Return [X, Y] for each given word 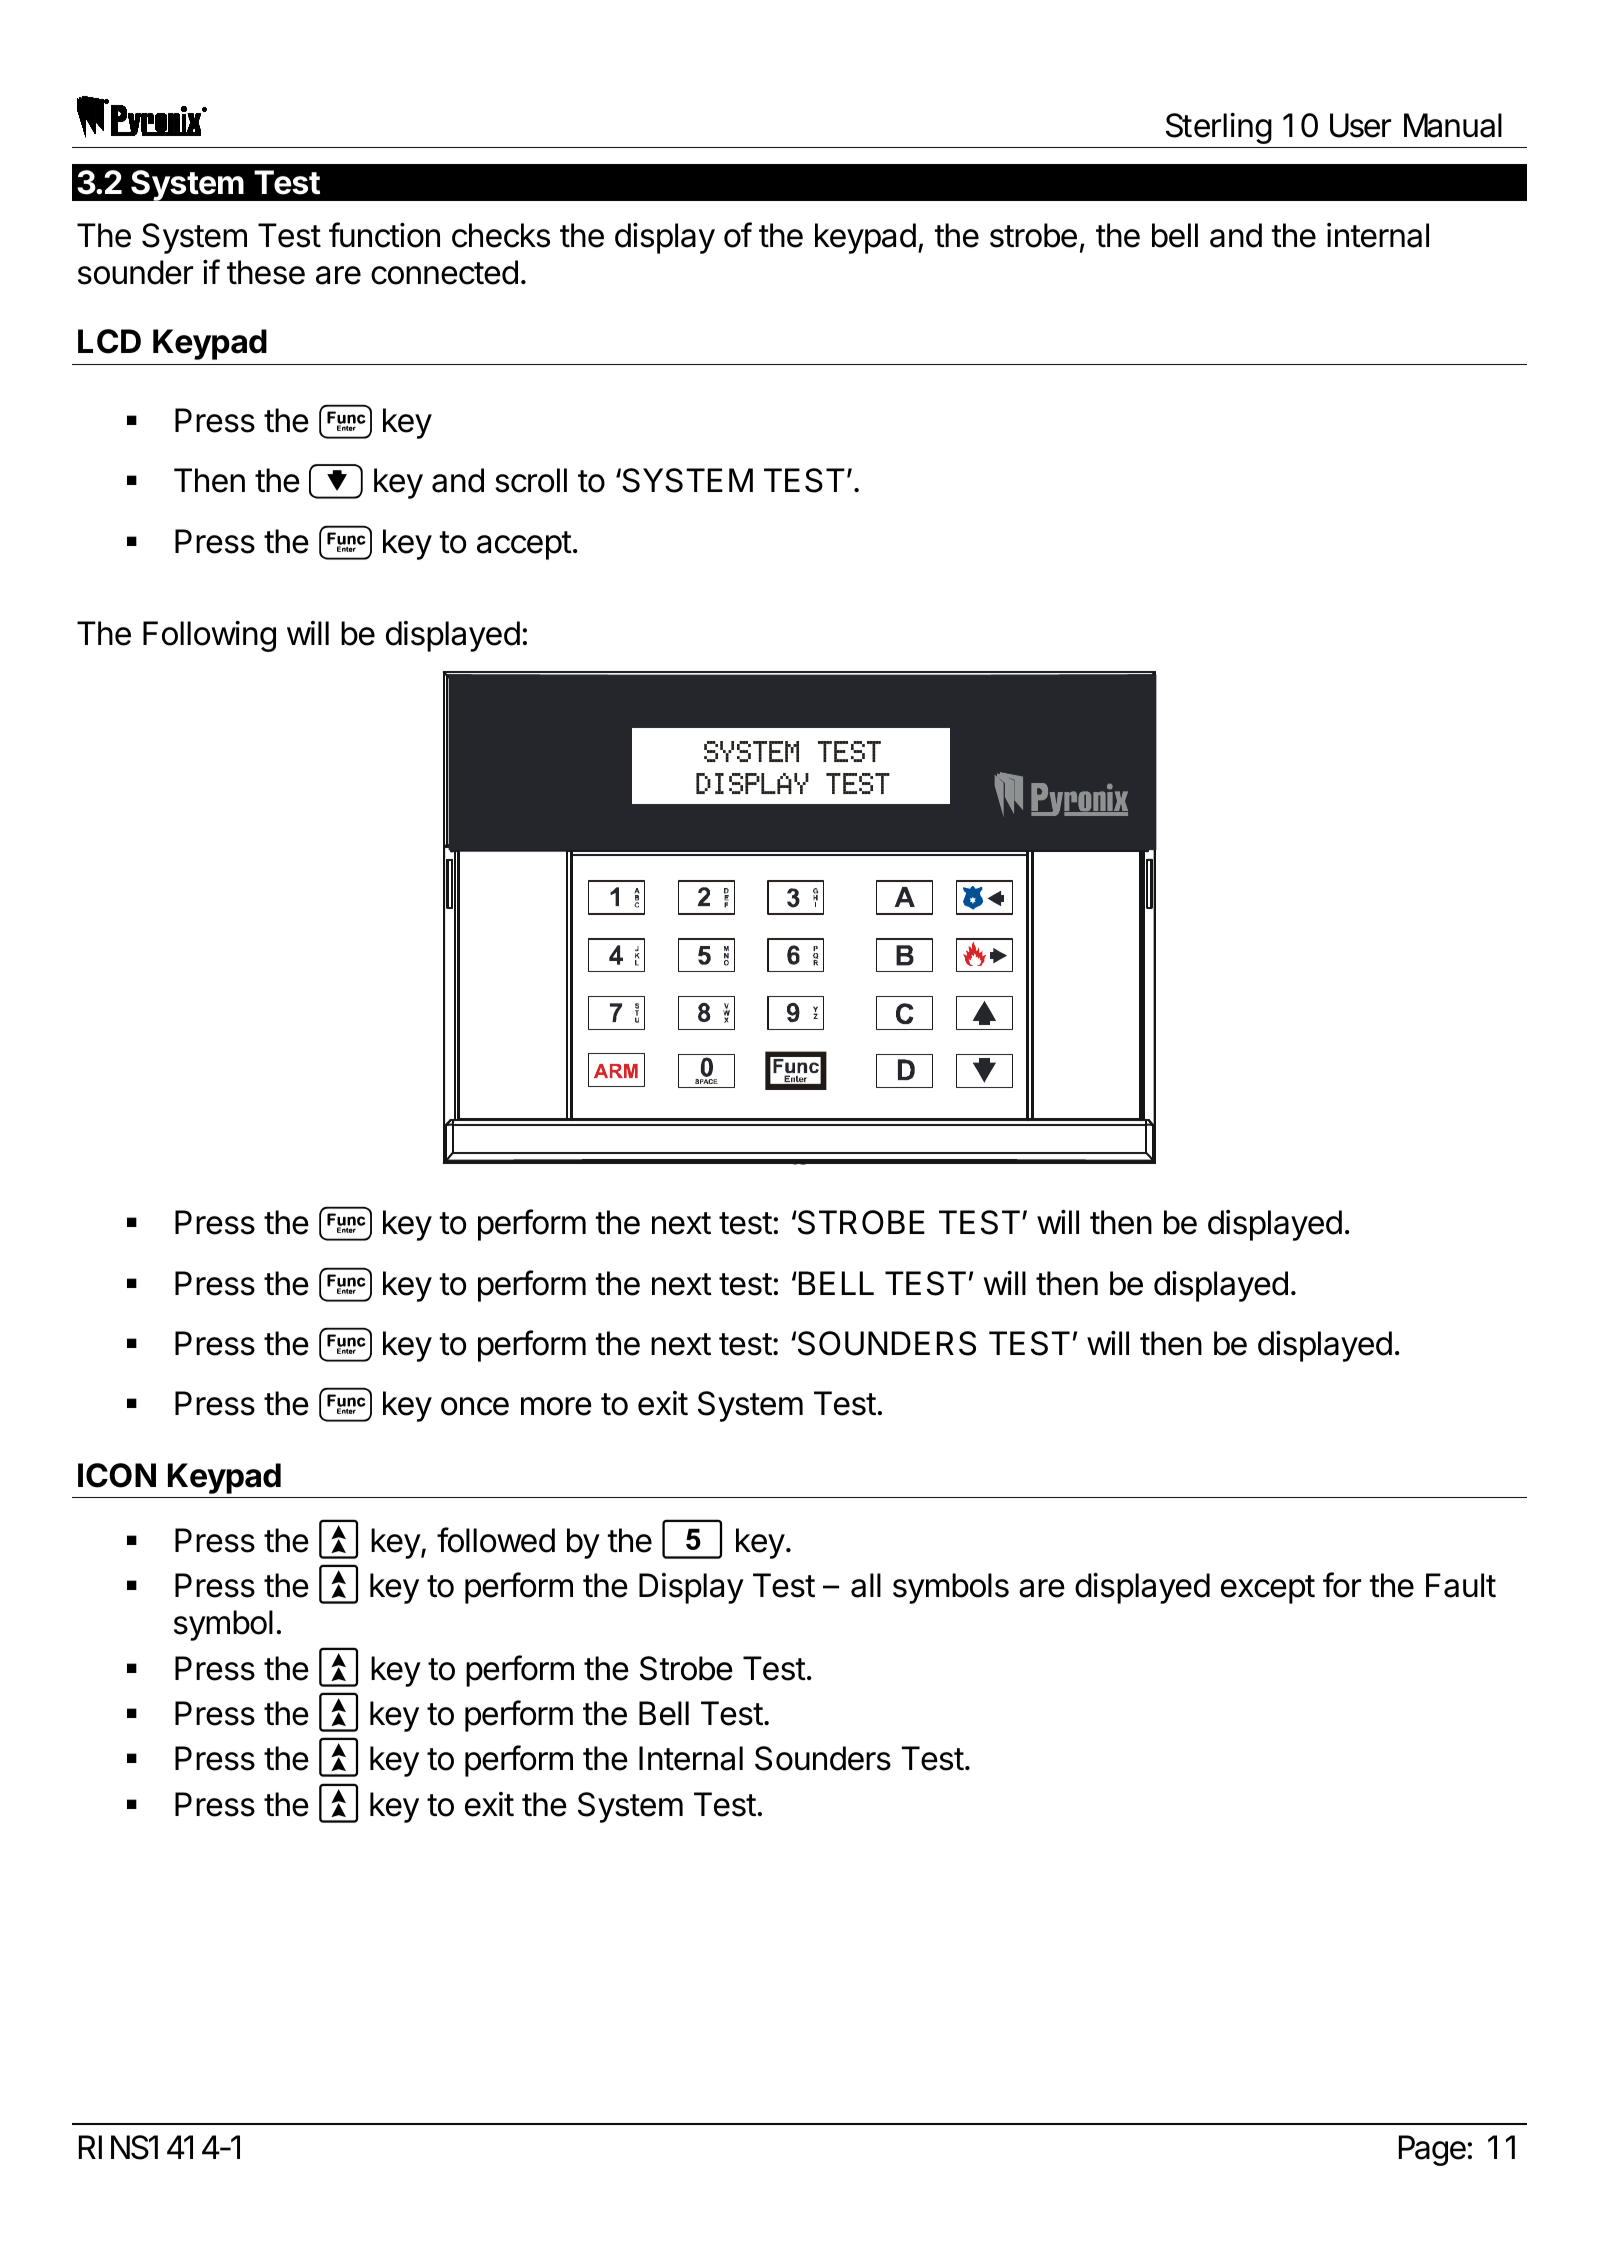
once [475, 1406]
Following [209, 636]
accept [524, 545]
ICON [117, 1475]
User [1360, 125]
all [866, 1585]
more [556, 1406]
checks [501, 235]
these [266, 272]
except [1268, 1589]
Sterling [1218, 130]
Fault [1461, 1585]
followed [496, 1540]
